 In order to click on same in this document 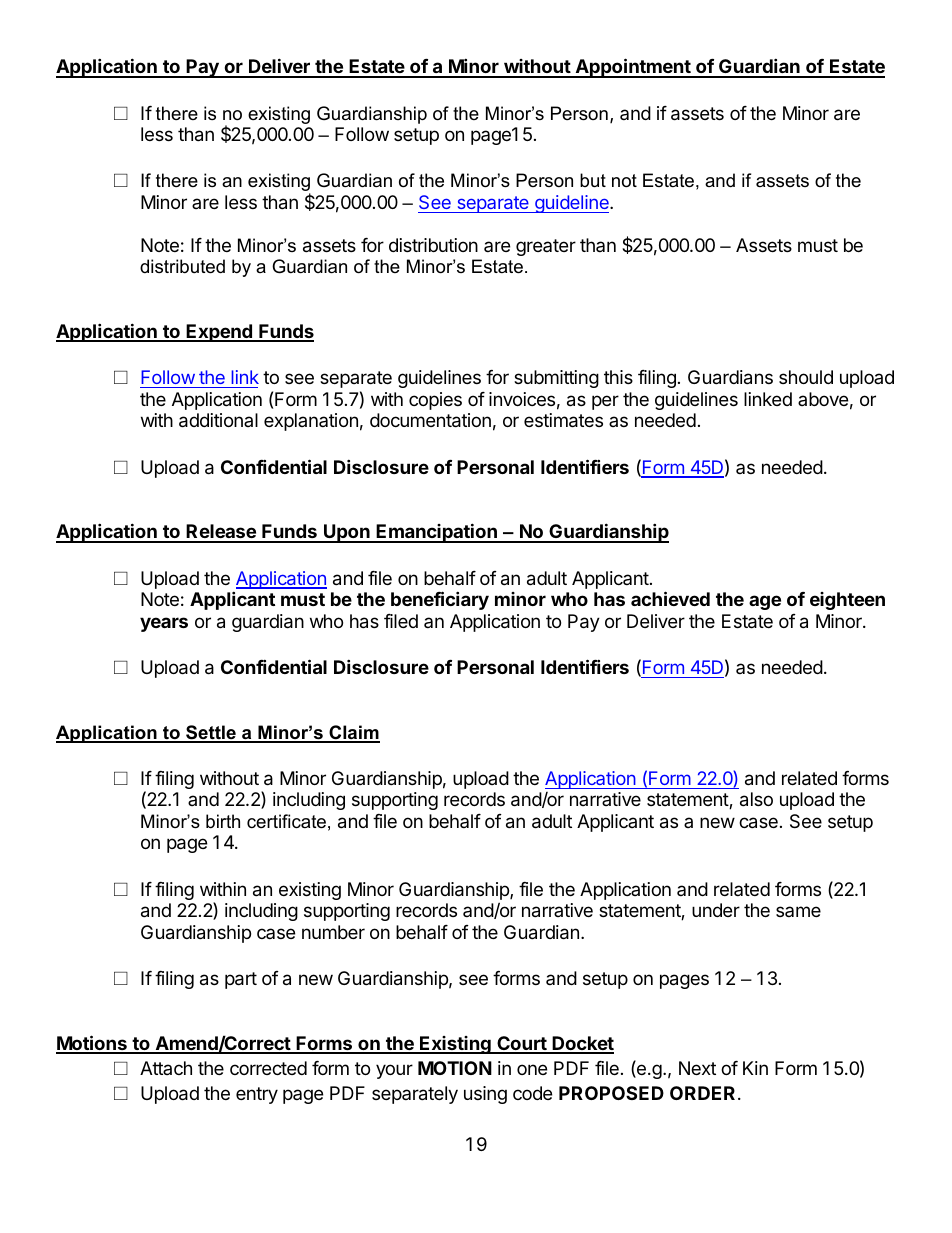, I will do `click(798, 911)`.
